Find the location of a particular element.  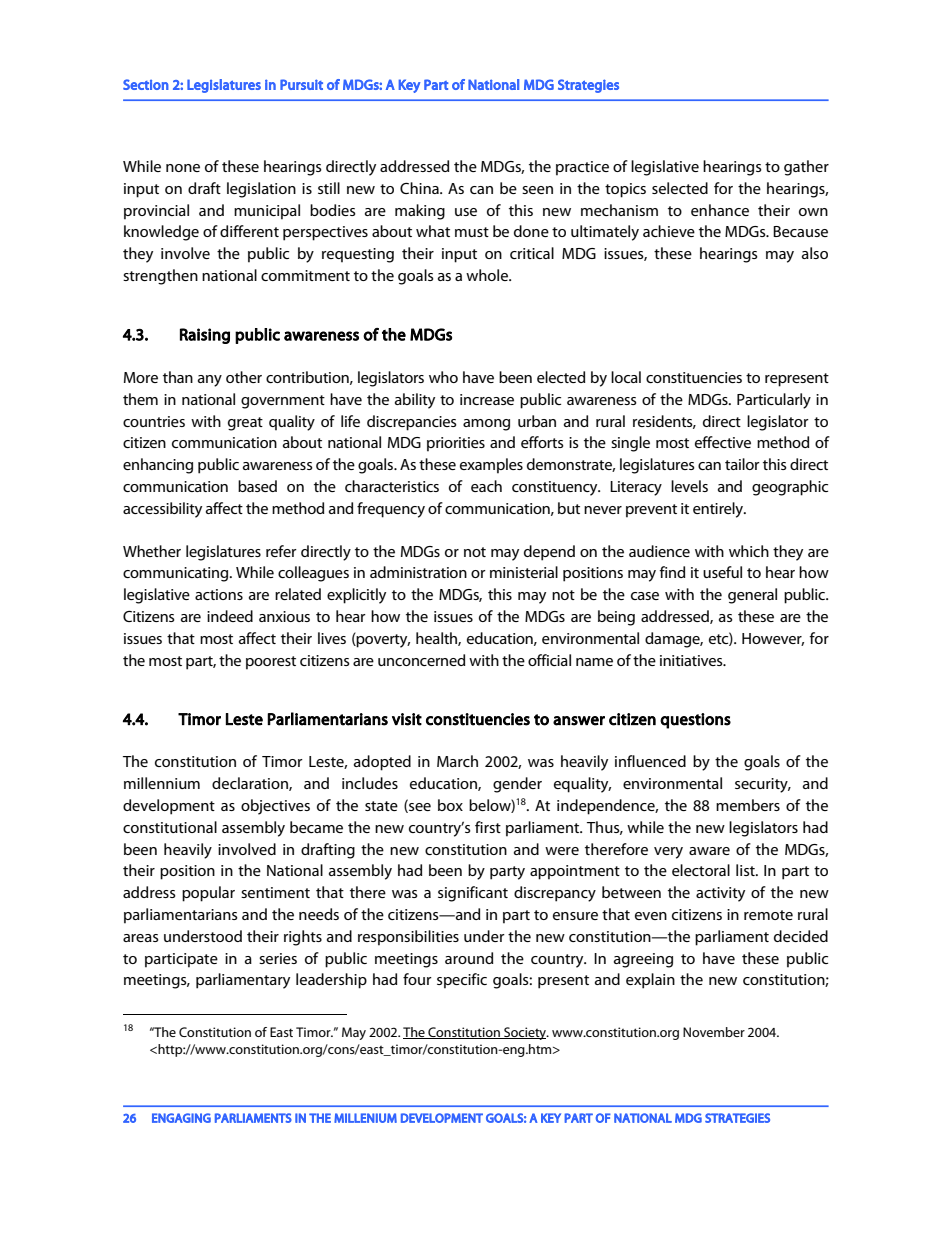

ministerial is located at coordinates (524, 572).
